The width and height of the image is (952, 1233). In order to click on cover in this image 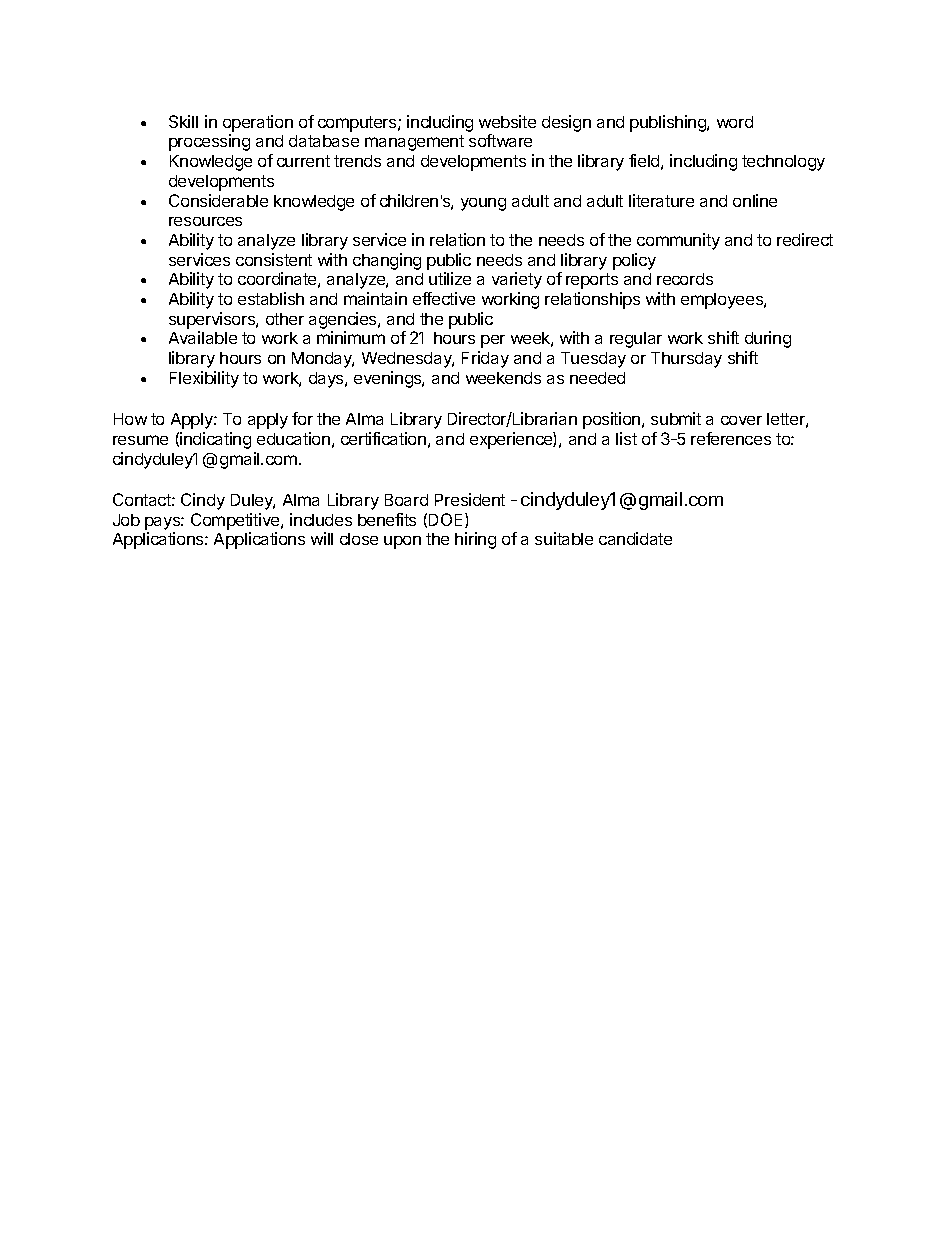, I will do `click(741, 420)`.
